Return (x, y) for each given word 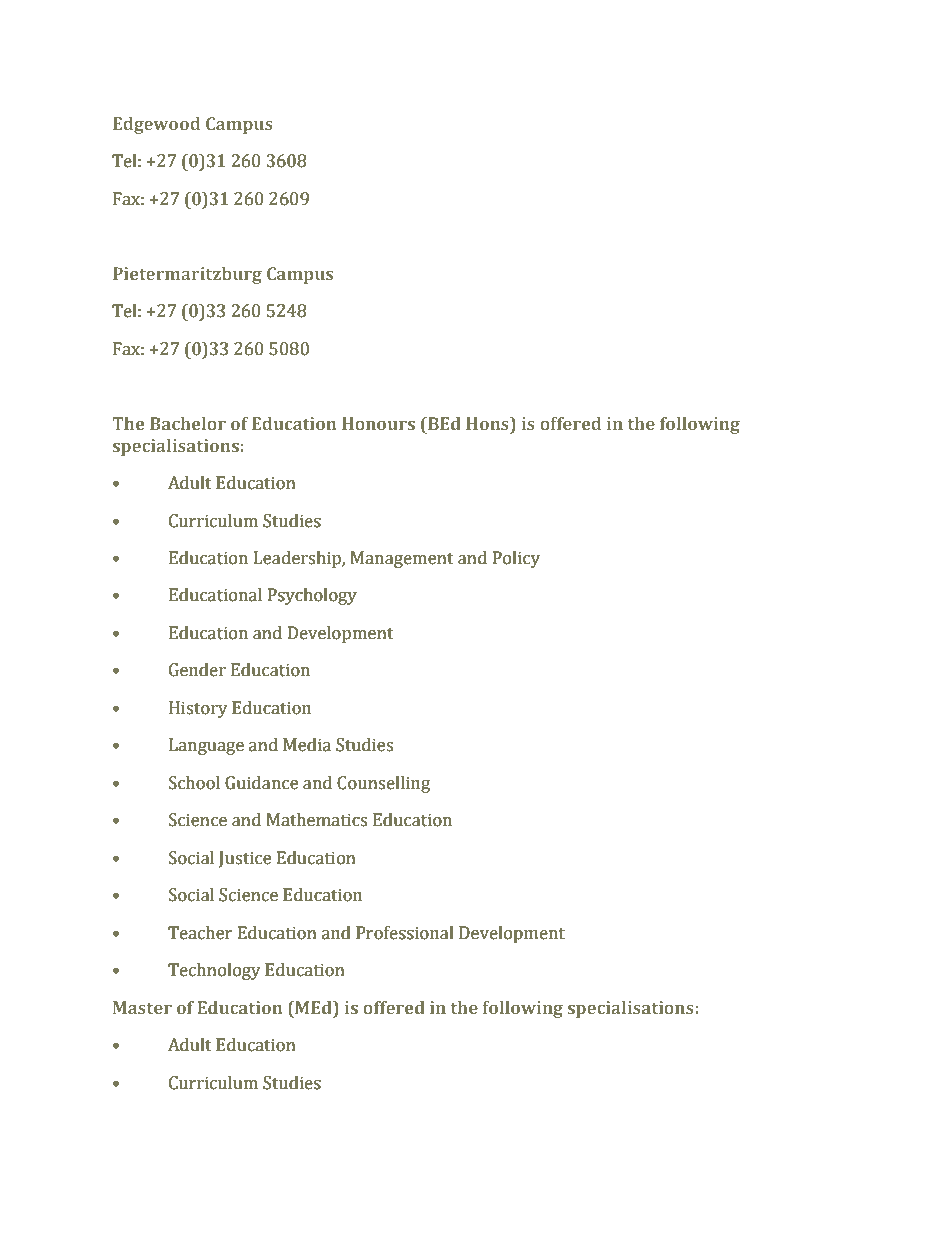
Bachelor (188, 423)
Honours (378, 423)
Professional (405, 933)
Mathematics (317, 820)
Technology (214, 971)
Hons (488, 423)
